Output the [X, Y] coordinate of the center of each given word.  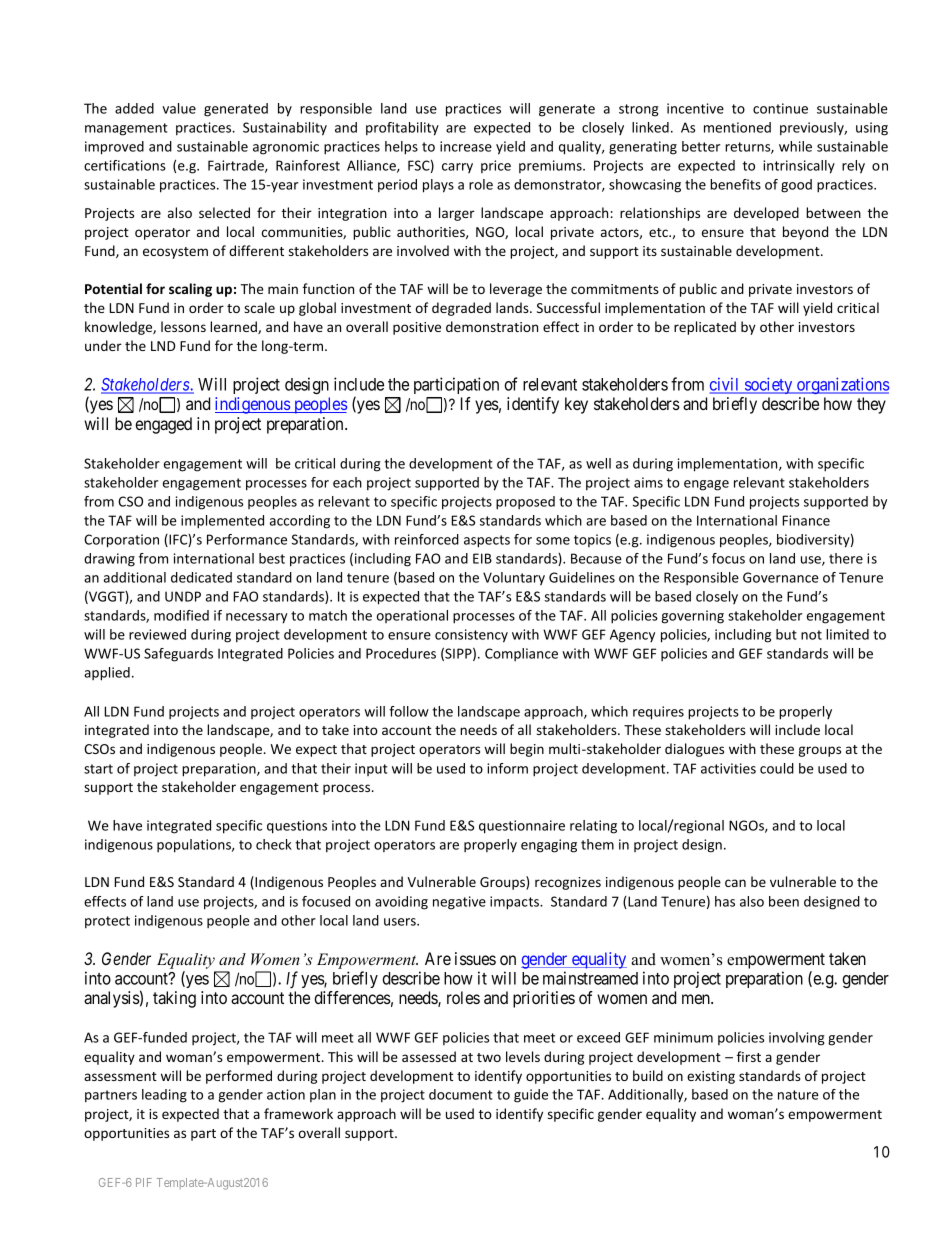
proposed [525, 503]
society [769, 385]
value [179, 108]
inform [507, 768]
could [777, 768]
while [795, 146]
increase [466, 146]
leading [164, 1096]
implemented [222, 522]
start [98, 769]
